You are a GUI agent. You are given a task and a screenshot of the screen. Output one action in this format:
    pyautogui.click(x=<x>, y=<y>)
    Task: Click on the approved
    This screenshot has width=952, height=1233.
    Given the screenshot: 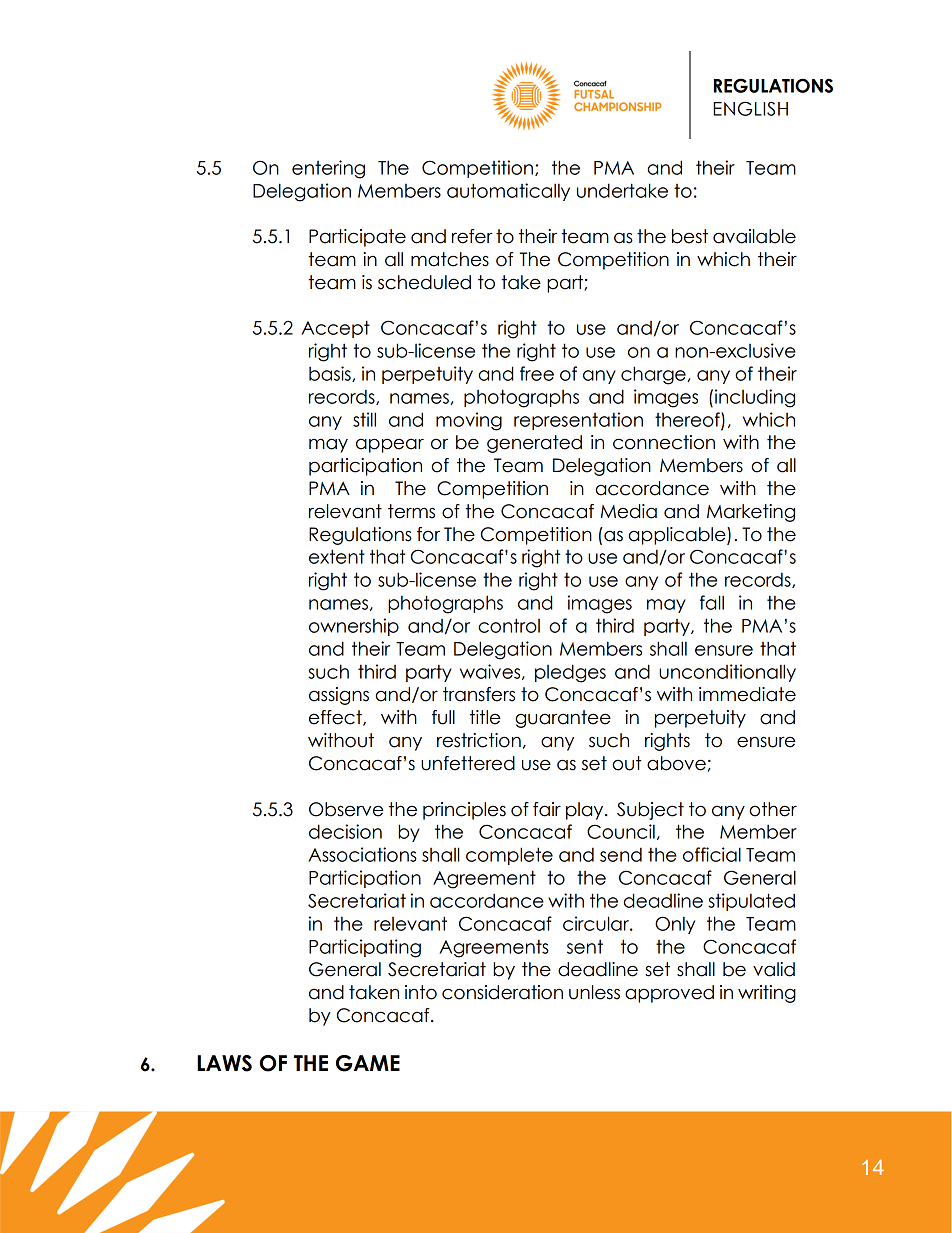 What is the action you would take?
    pyautogui.click(x=669, y=994)
